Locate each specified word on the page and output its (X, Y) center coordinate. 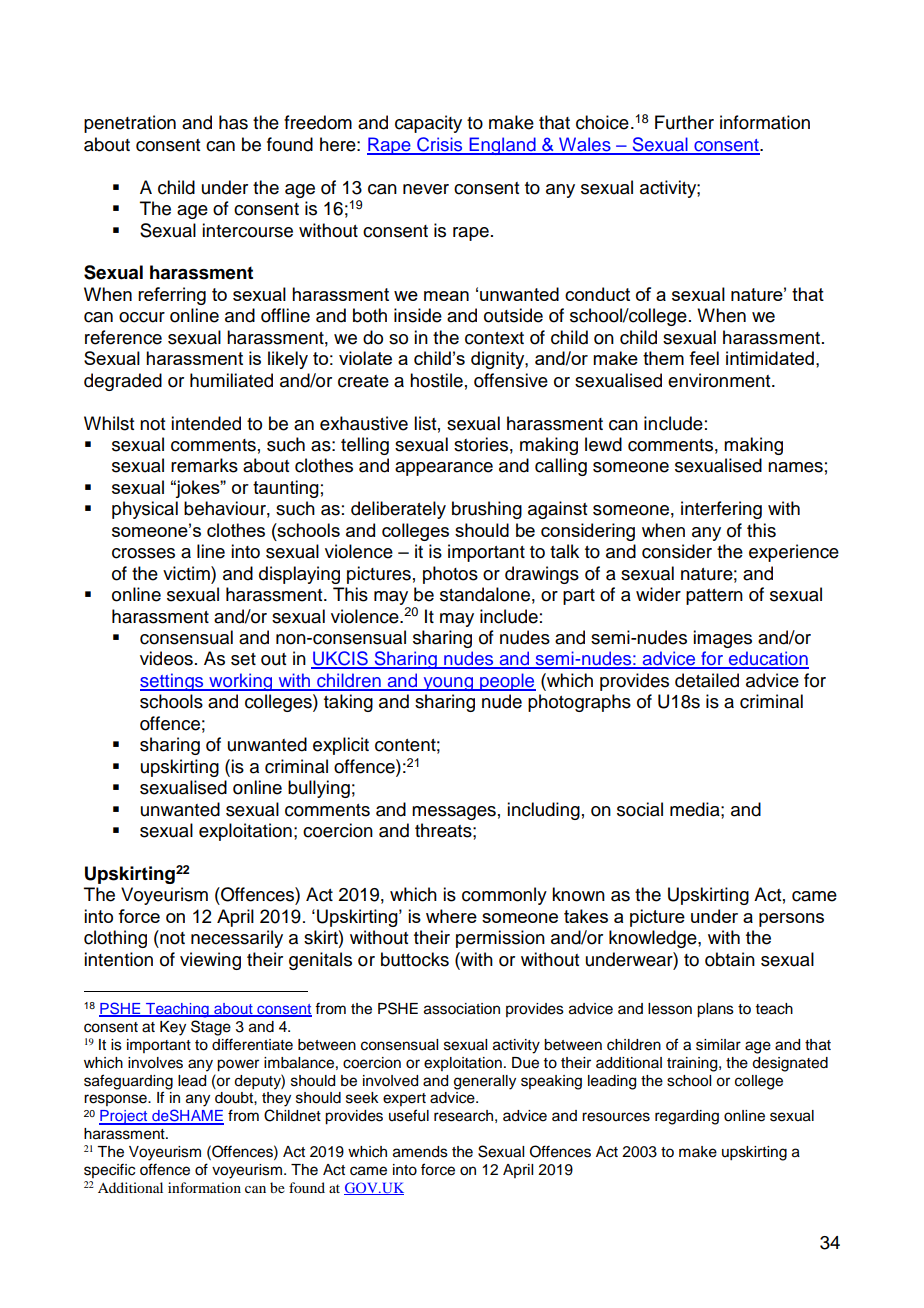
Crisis (440, 145)
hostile (436, 380)
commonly (504, 896)
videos (166, 658)
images (722, 639)
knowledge (654, 939)
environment (720, 380)
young (448, 684)
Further (684, 122)
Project (124, 1117)
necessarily (237, 939)
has (233, 122)
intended (206, 423)
